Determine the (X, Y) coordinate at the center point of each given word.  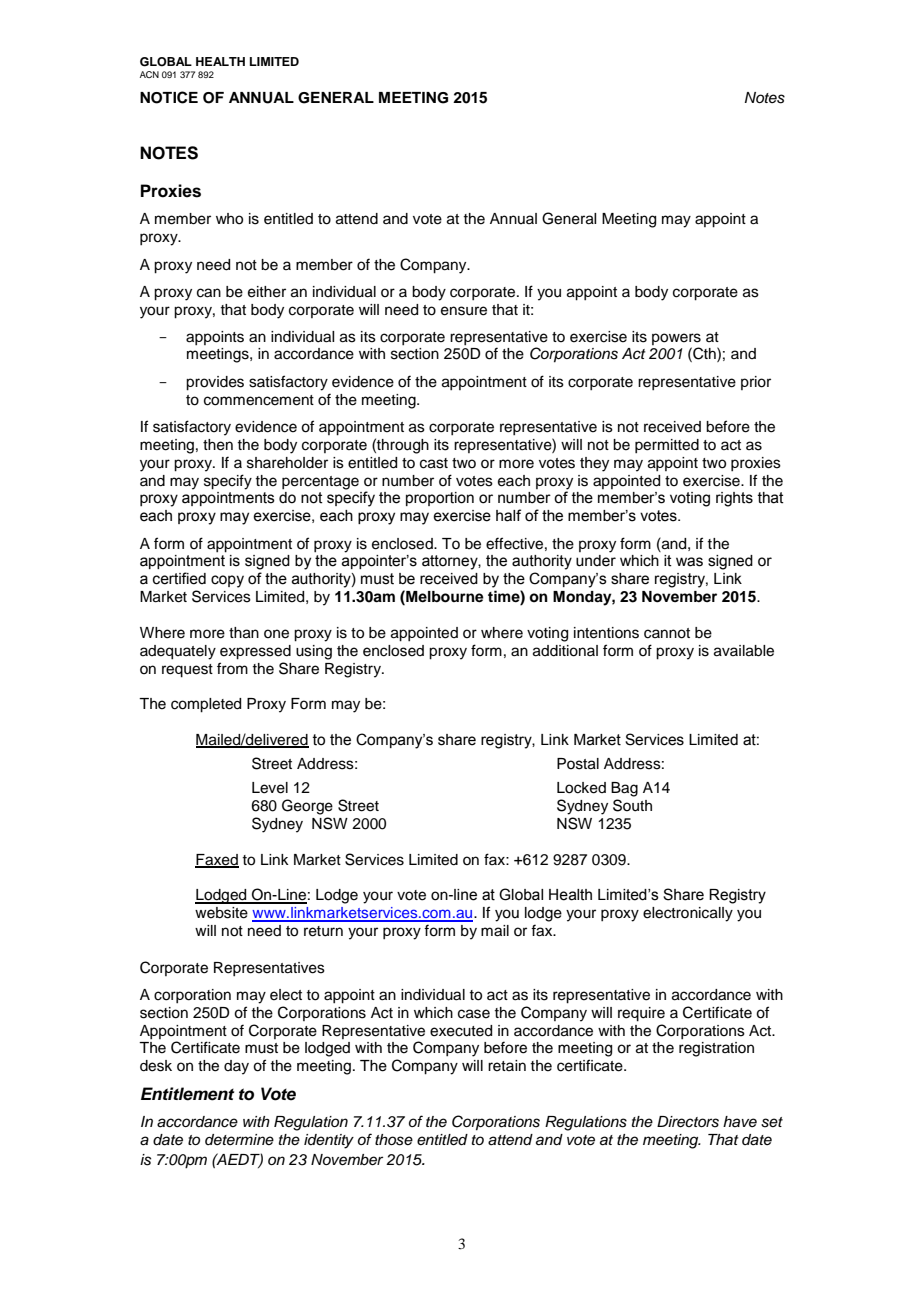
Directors (688, 1122)
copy (227, 581)
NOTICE (169, 97)
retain (507, 1066)
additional (565, 651)
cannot (667, 633)
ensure (464, 311)
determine (239, 1139)
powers (676, 340)
